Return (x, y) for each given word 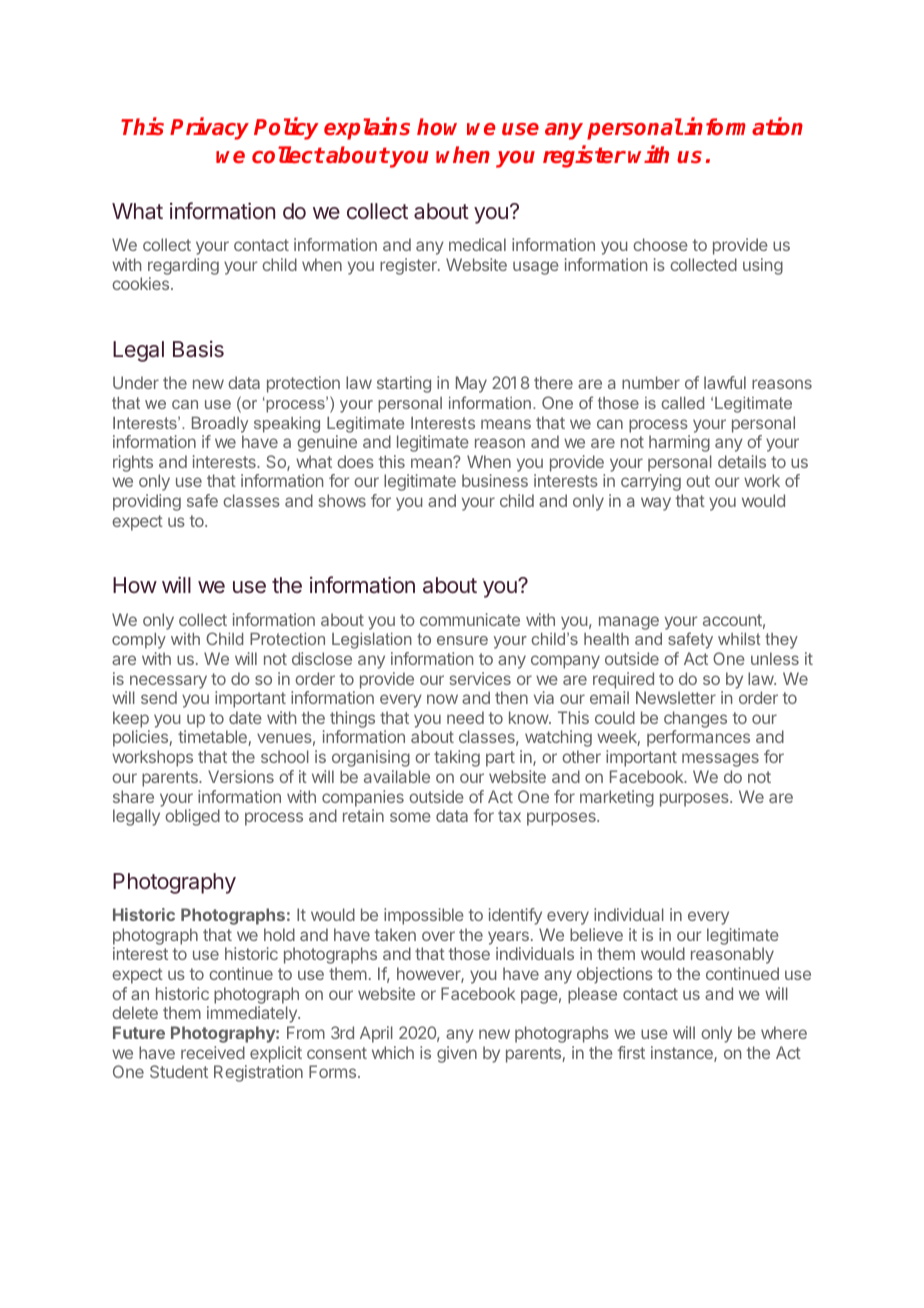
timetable (213, 738)
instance (683, 1054)
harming (679, 443)
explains (367, 128)
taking (457, 758)
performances (698, 738)
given (457, 1054)
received (213, 1052)
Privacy (209, 128)
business (495, 480)
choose (660, 244)
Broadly (220, 425)
